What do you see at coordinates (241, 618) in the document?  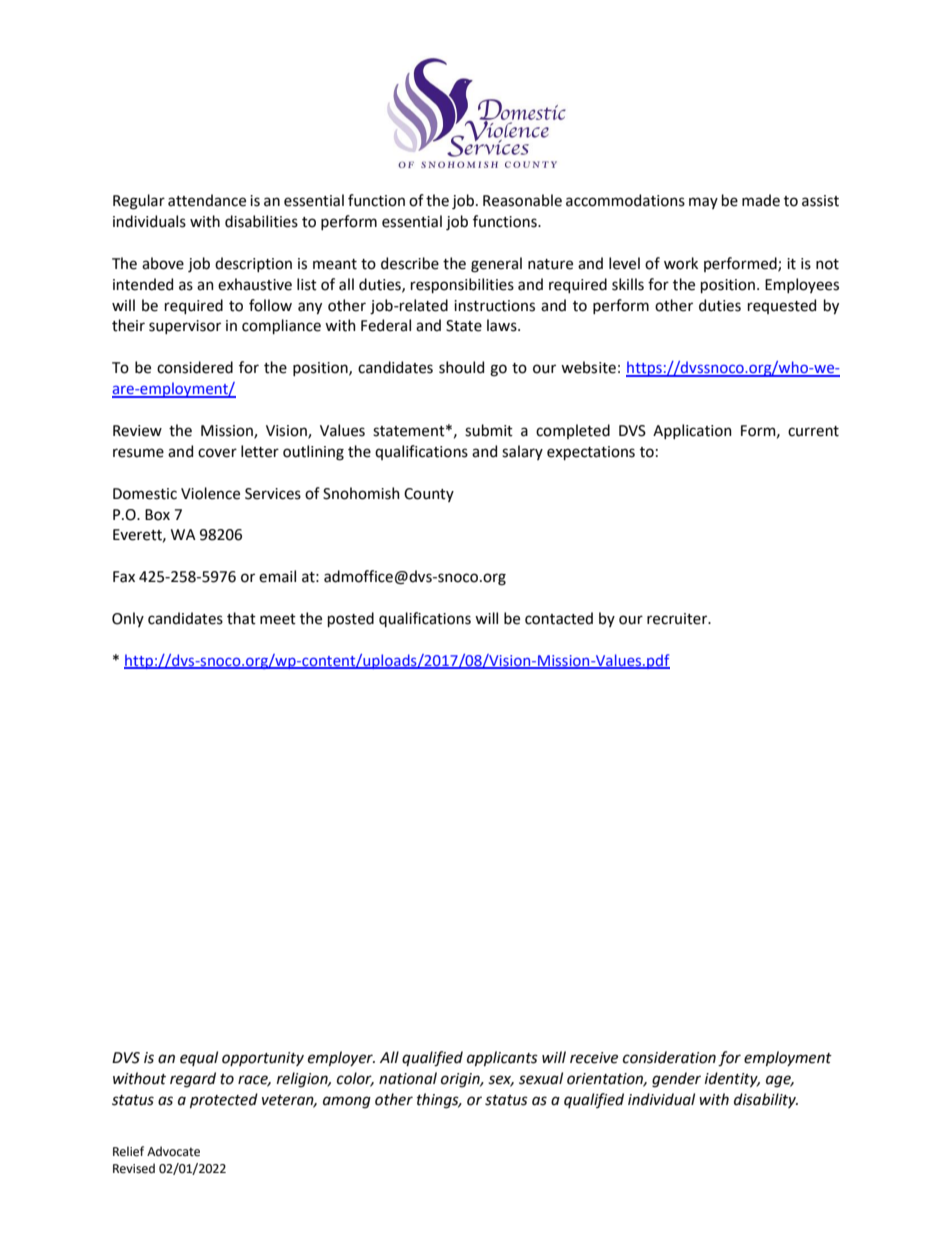 I see `that` at bounding box center [241, 618].
